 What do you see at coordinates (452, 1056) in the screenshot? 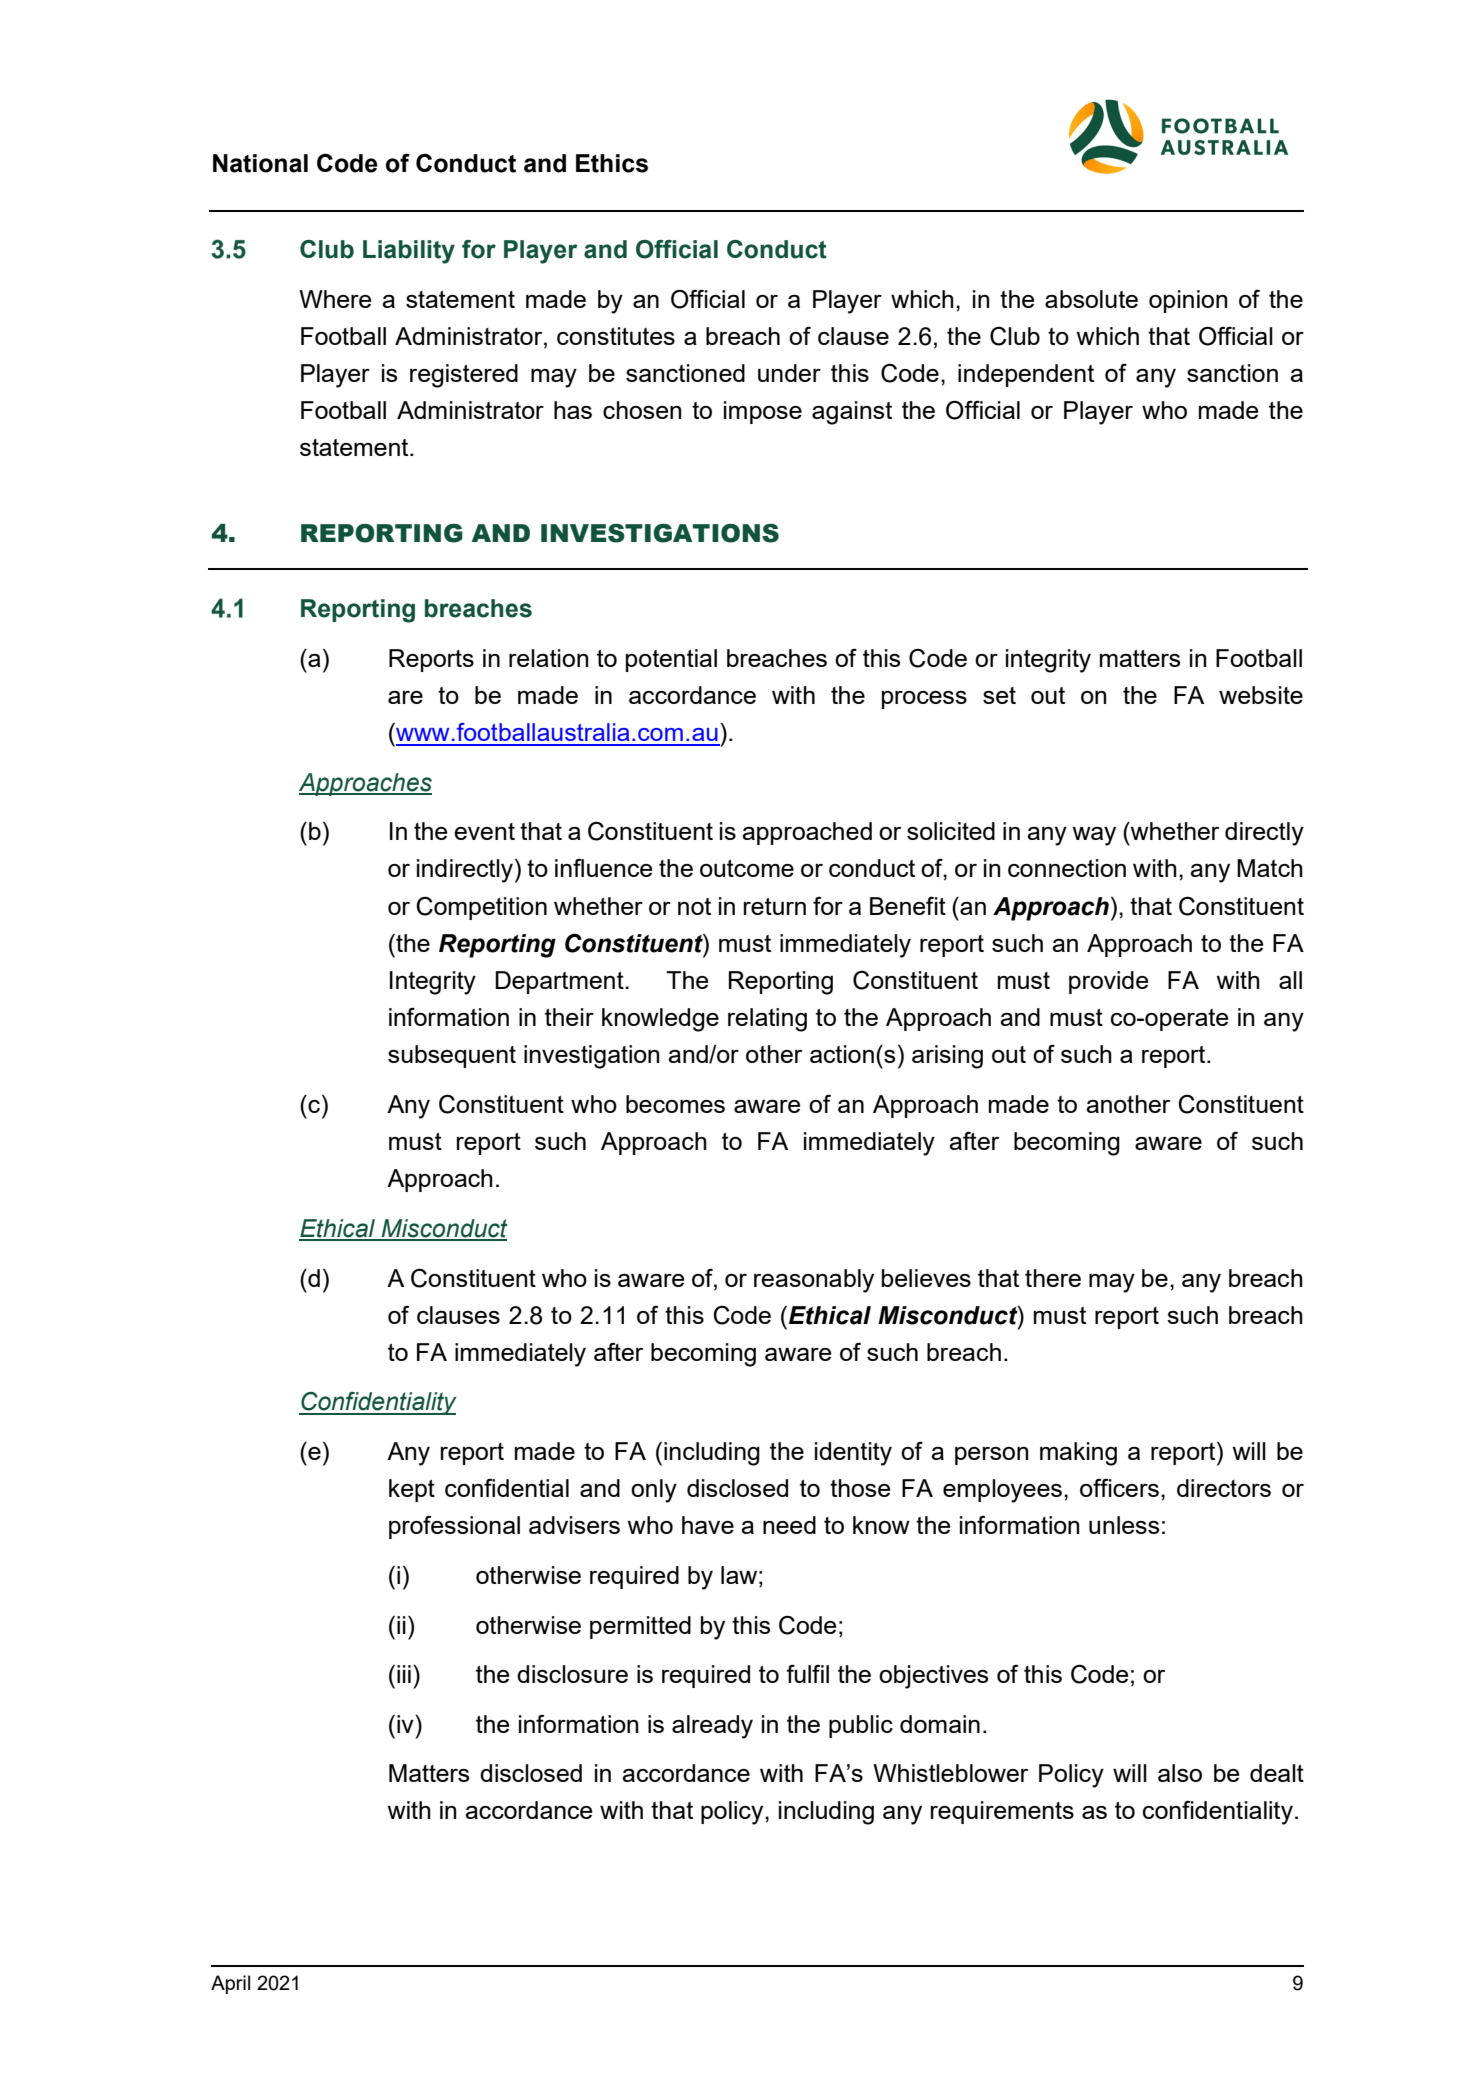
I see `subsequent` at bounding box center [452, 1056].
